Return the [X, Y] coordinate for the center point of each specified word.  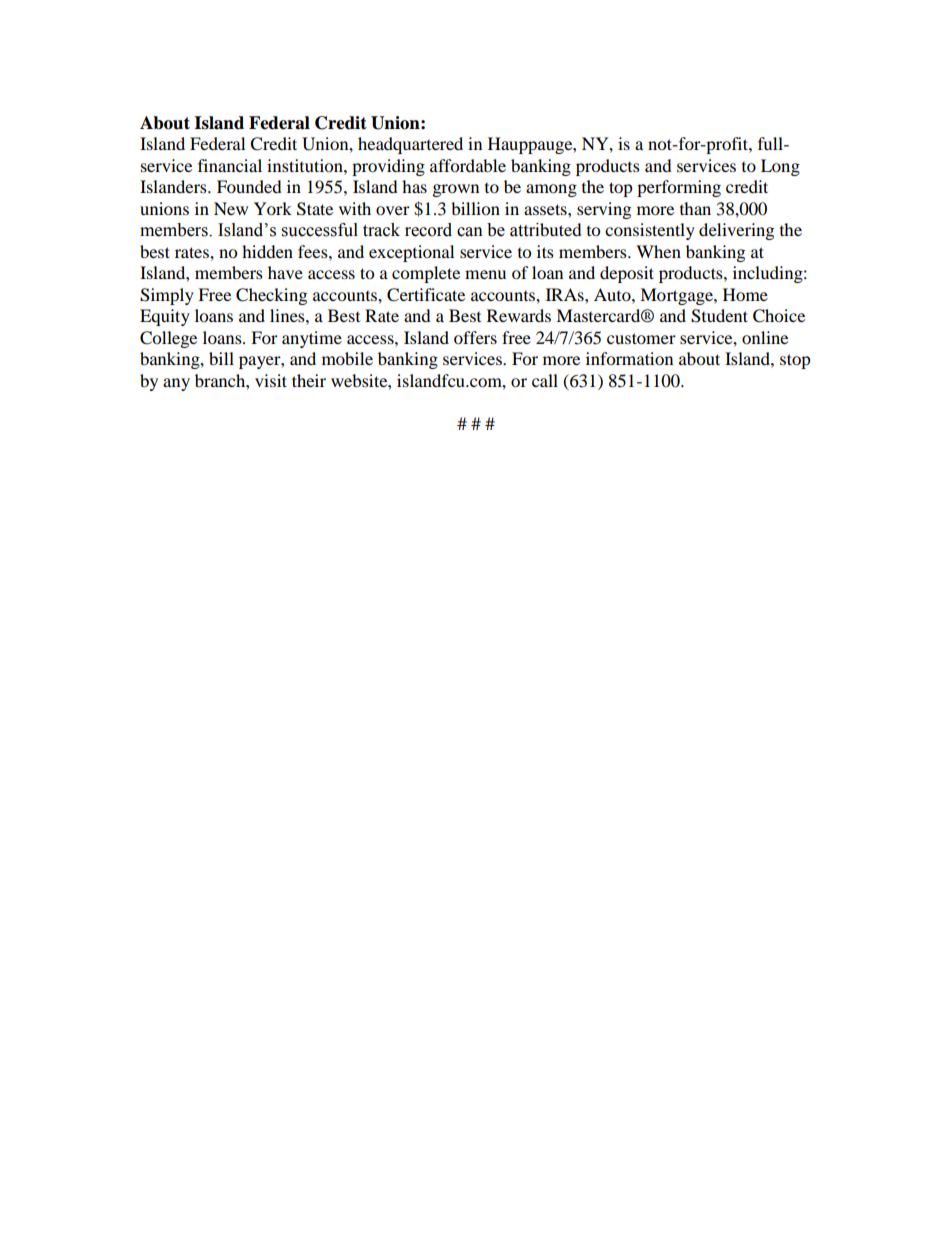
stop [795, 361]
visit [271, 380]
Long [780, 167]
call [545, 380]
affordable [468, 165]
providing [388, 167]
